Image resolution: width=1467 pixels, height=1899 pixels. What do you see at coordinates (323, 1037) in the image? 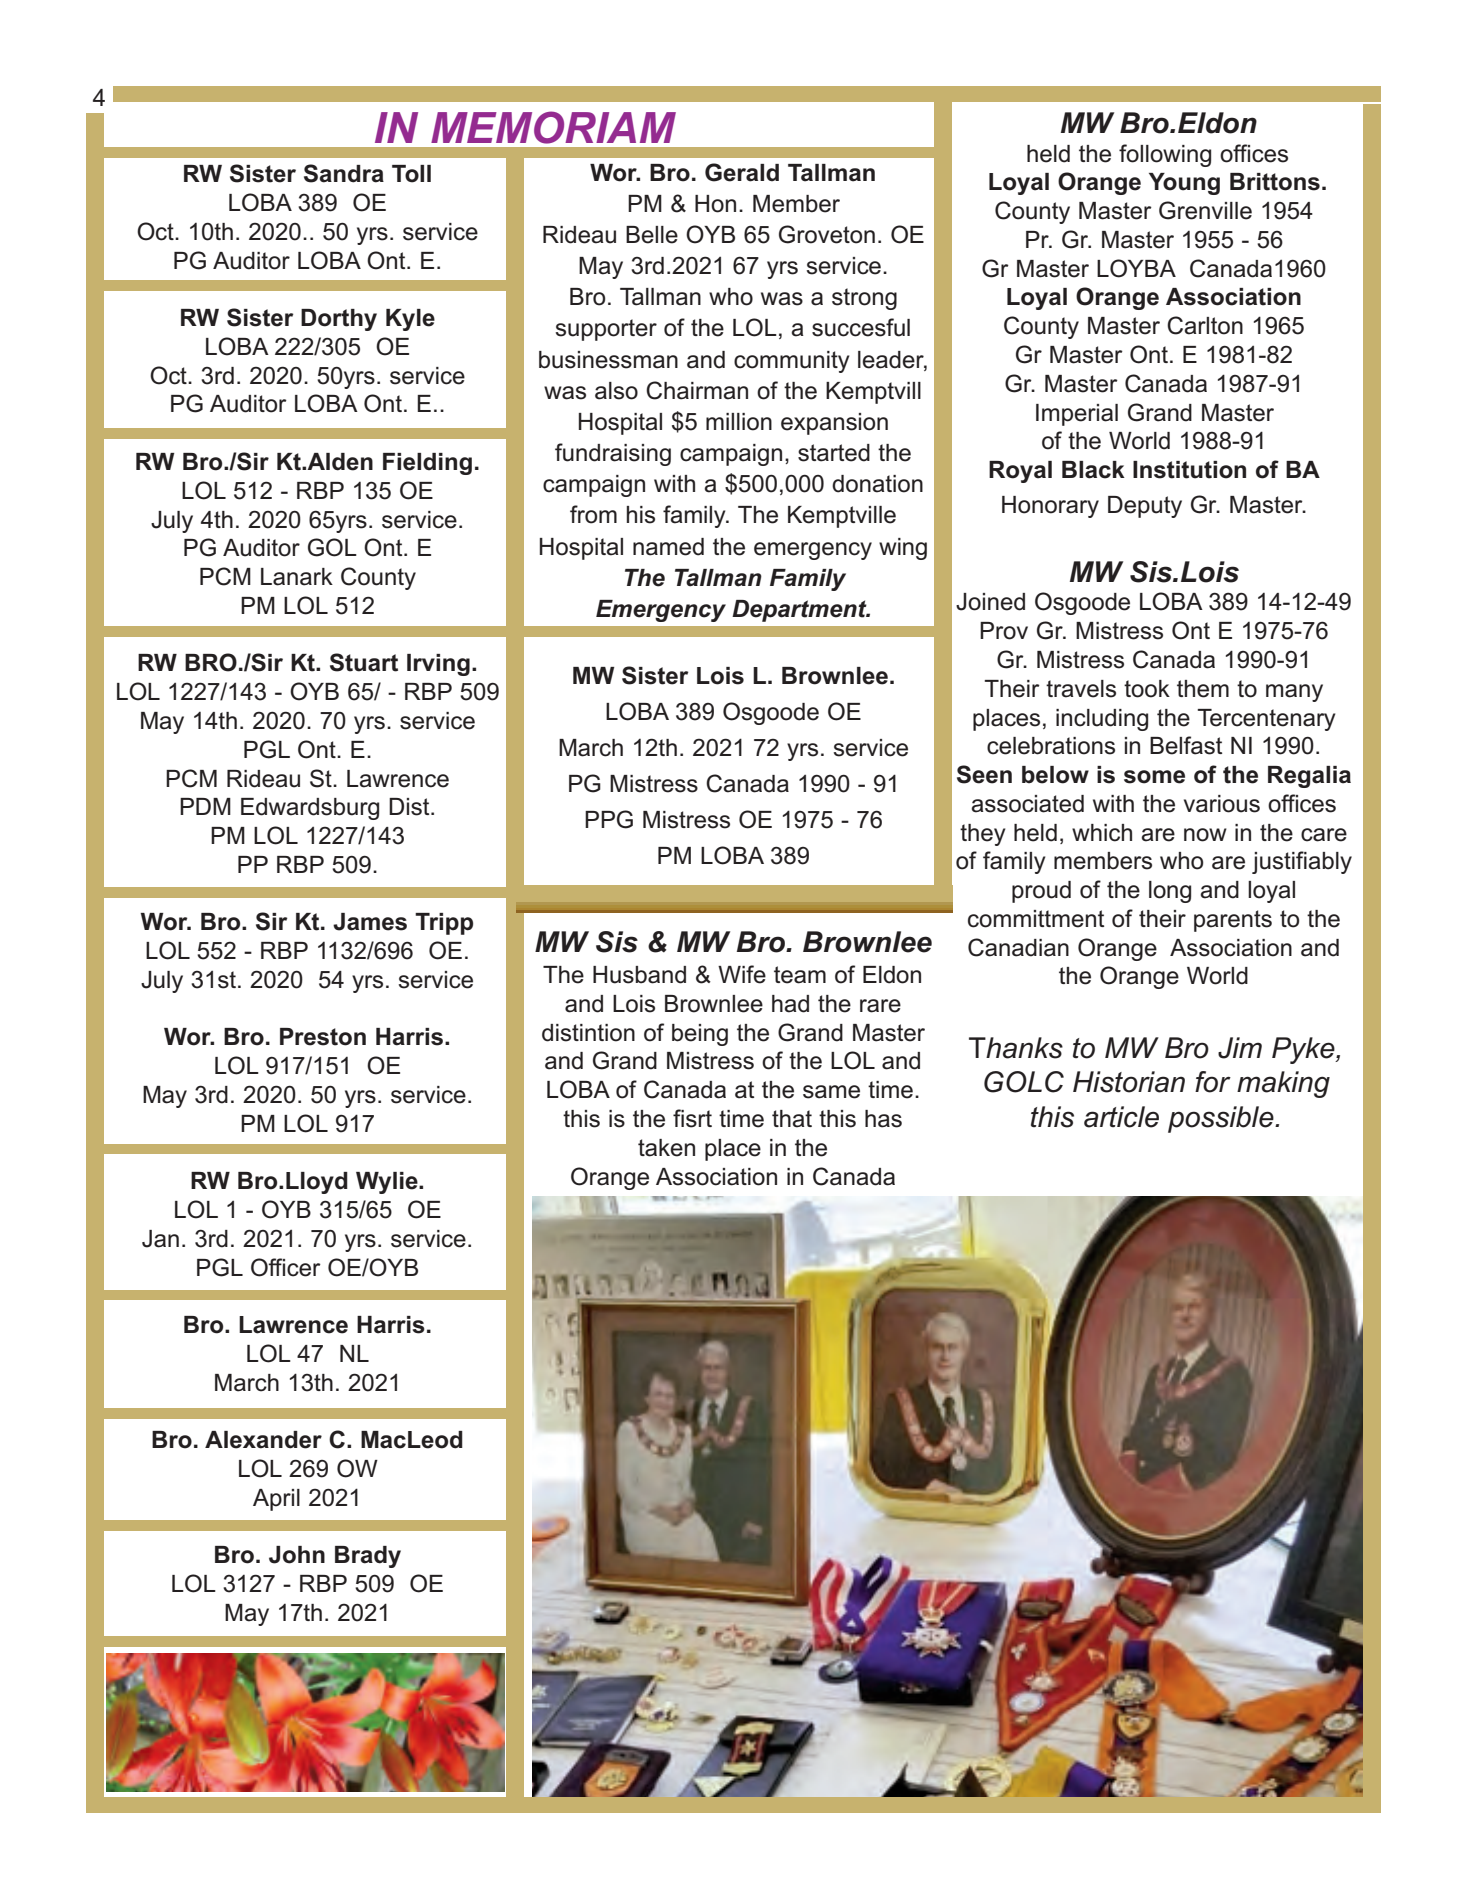
I see `Preston` at bounding box center [323, 1037].
